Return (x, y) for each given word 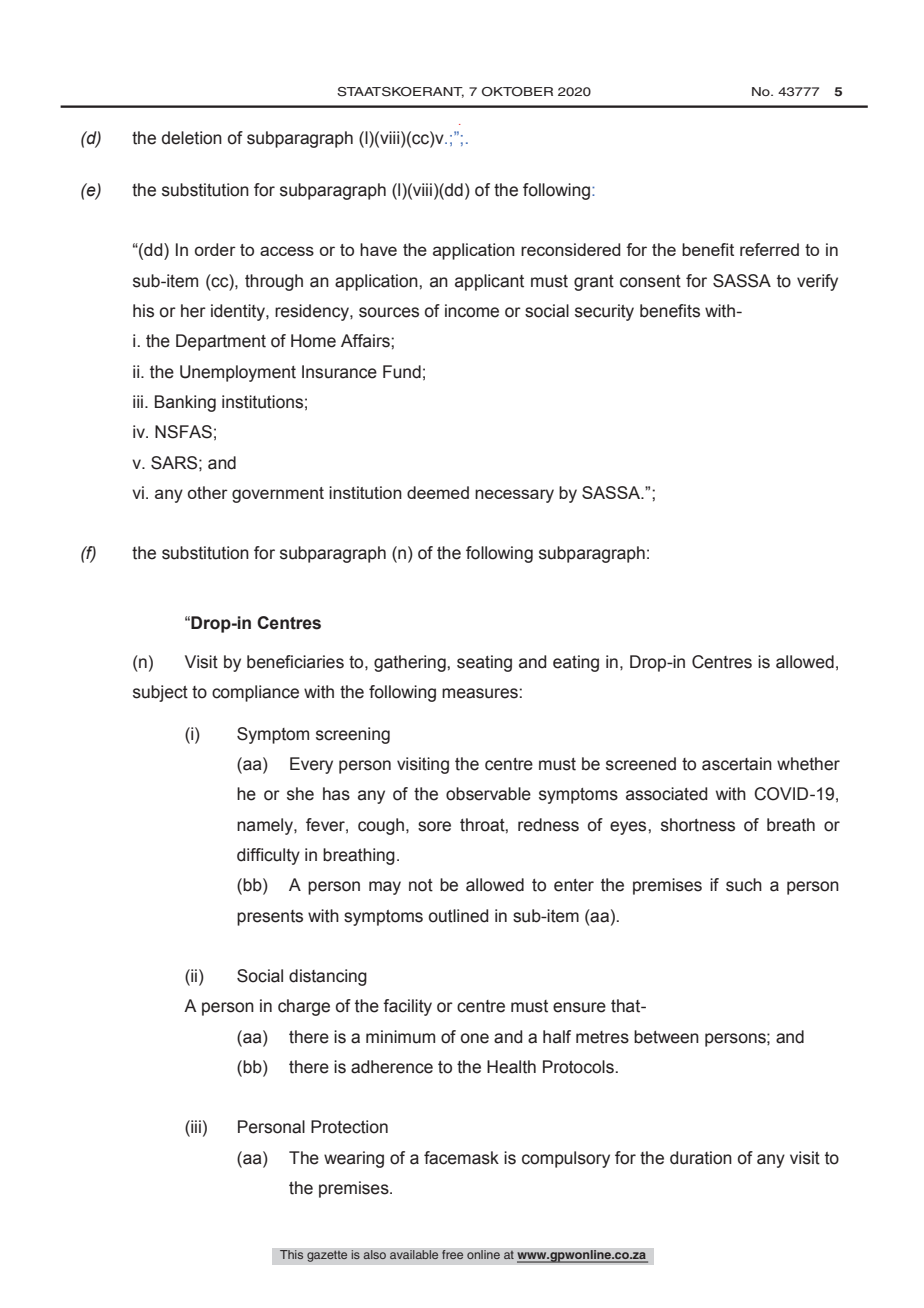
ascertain (737, 764)
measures (480, 693)
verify (817, 282)
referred (769, 249)
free (453, 1255)
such (744, 885)
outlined (458, 916)
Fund (402, 372)
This (292, 1255)
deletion (192, 138)
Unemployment (238, 373)
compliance (255, 693)
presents (270, 918)
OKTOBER (517, 92)
